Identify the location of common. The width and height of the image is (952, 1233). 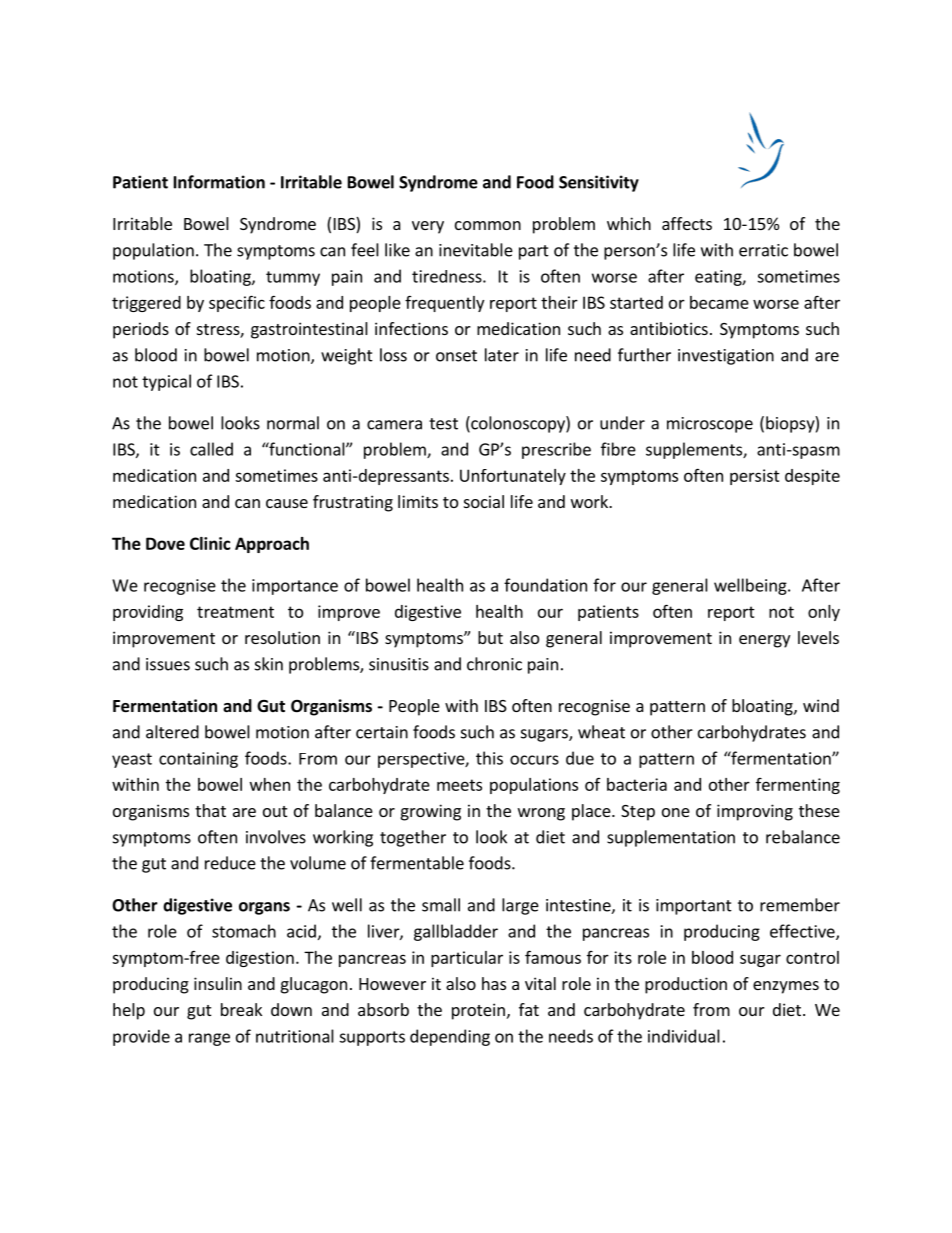
(488, 225).
